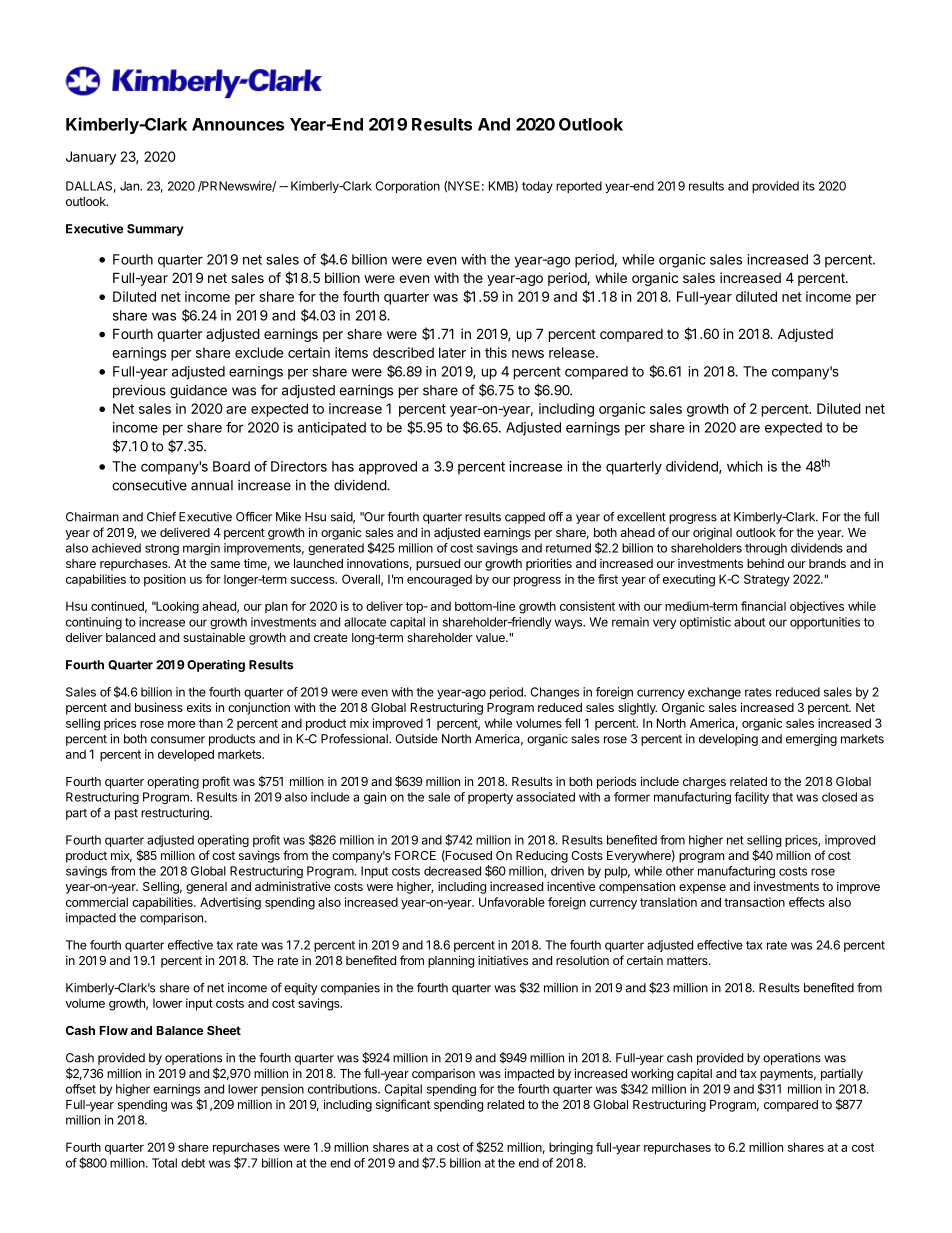 This screenshot has height=1233, width=952. I want to click on significant, so click(403, 1105).
